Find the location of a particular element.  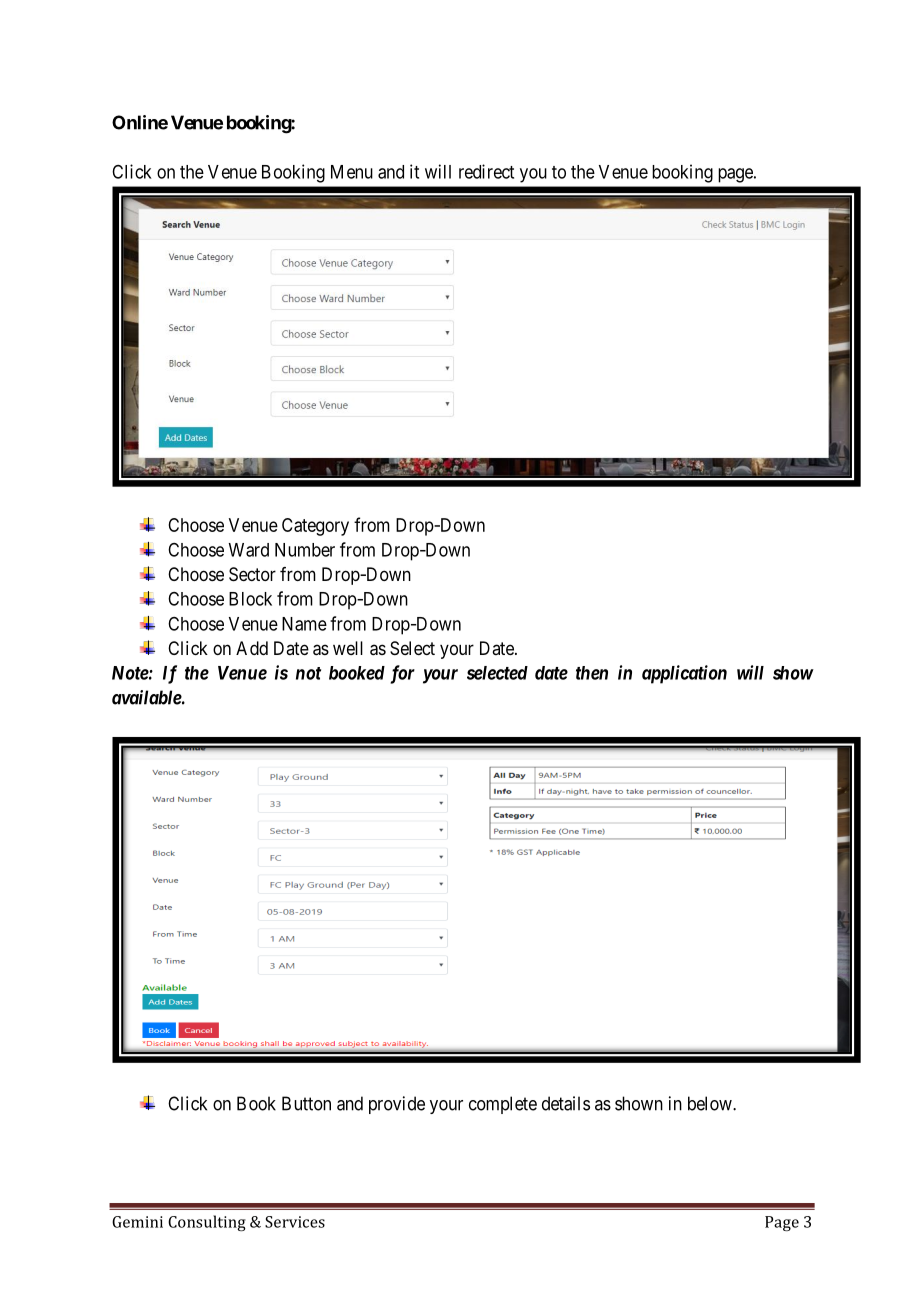

redirect is located at coordinates (486, 171).
